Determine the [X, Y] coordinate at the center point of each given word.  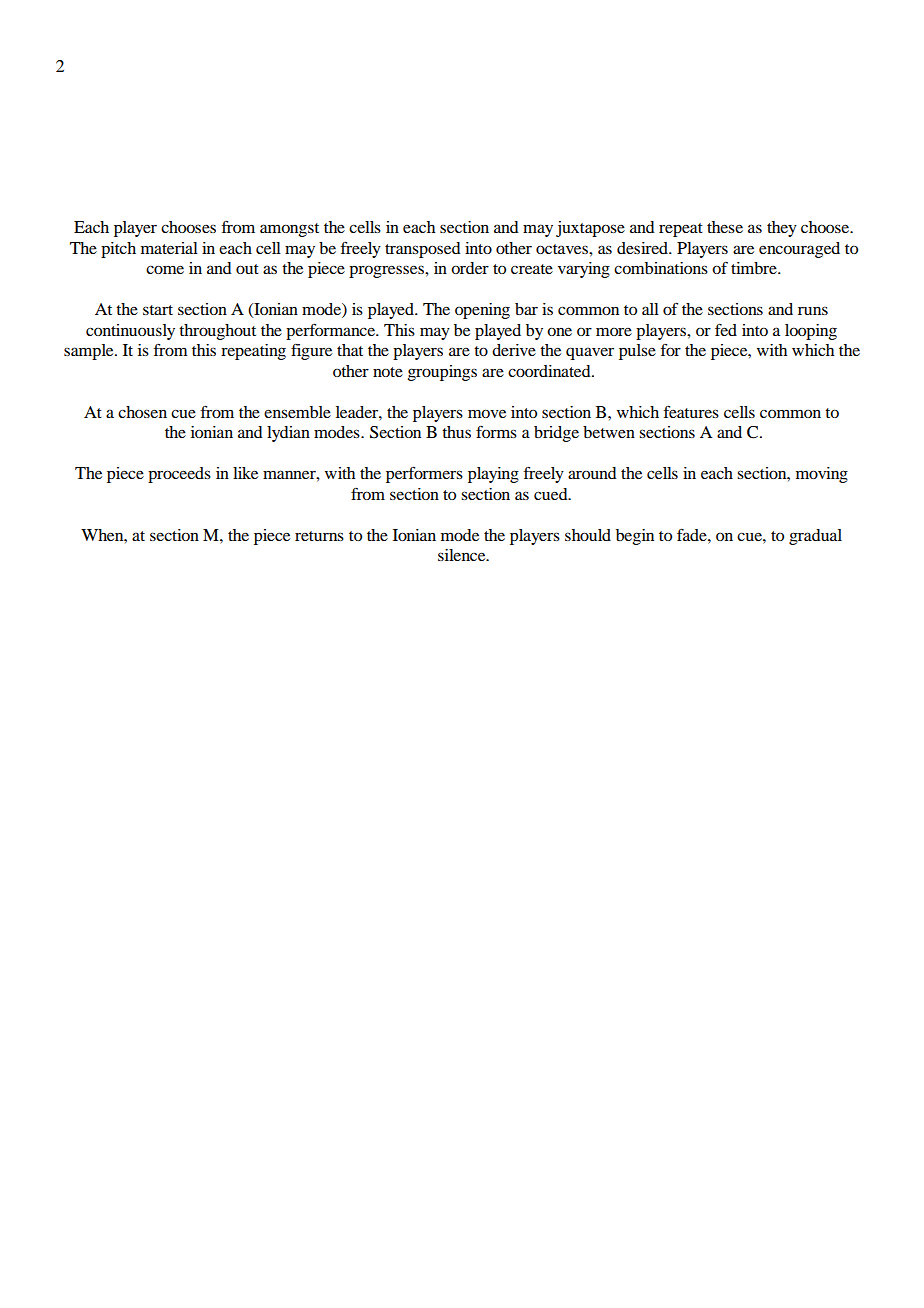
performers [424, 474]
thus [456, 432]
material [169, 248]
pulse [637, 352]
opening [482, 311]
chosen [142, 412]
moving [822, 475]
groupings [442, 373]
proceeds [179, 475]
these [725, 227]
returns [319, 536]
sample [90, 352]
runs [813, 310]
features [691, 411]
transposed [422, 250]
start [158, 310]
